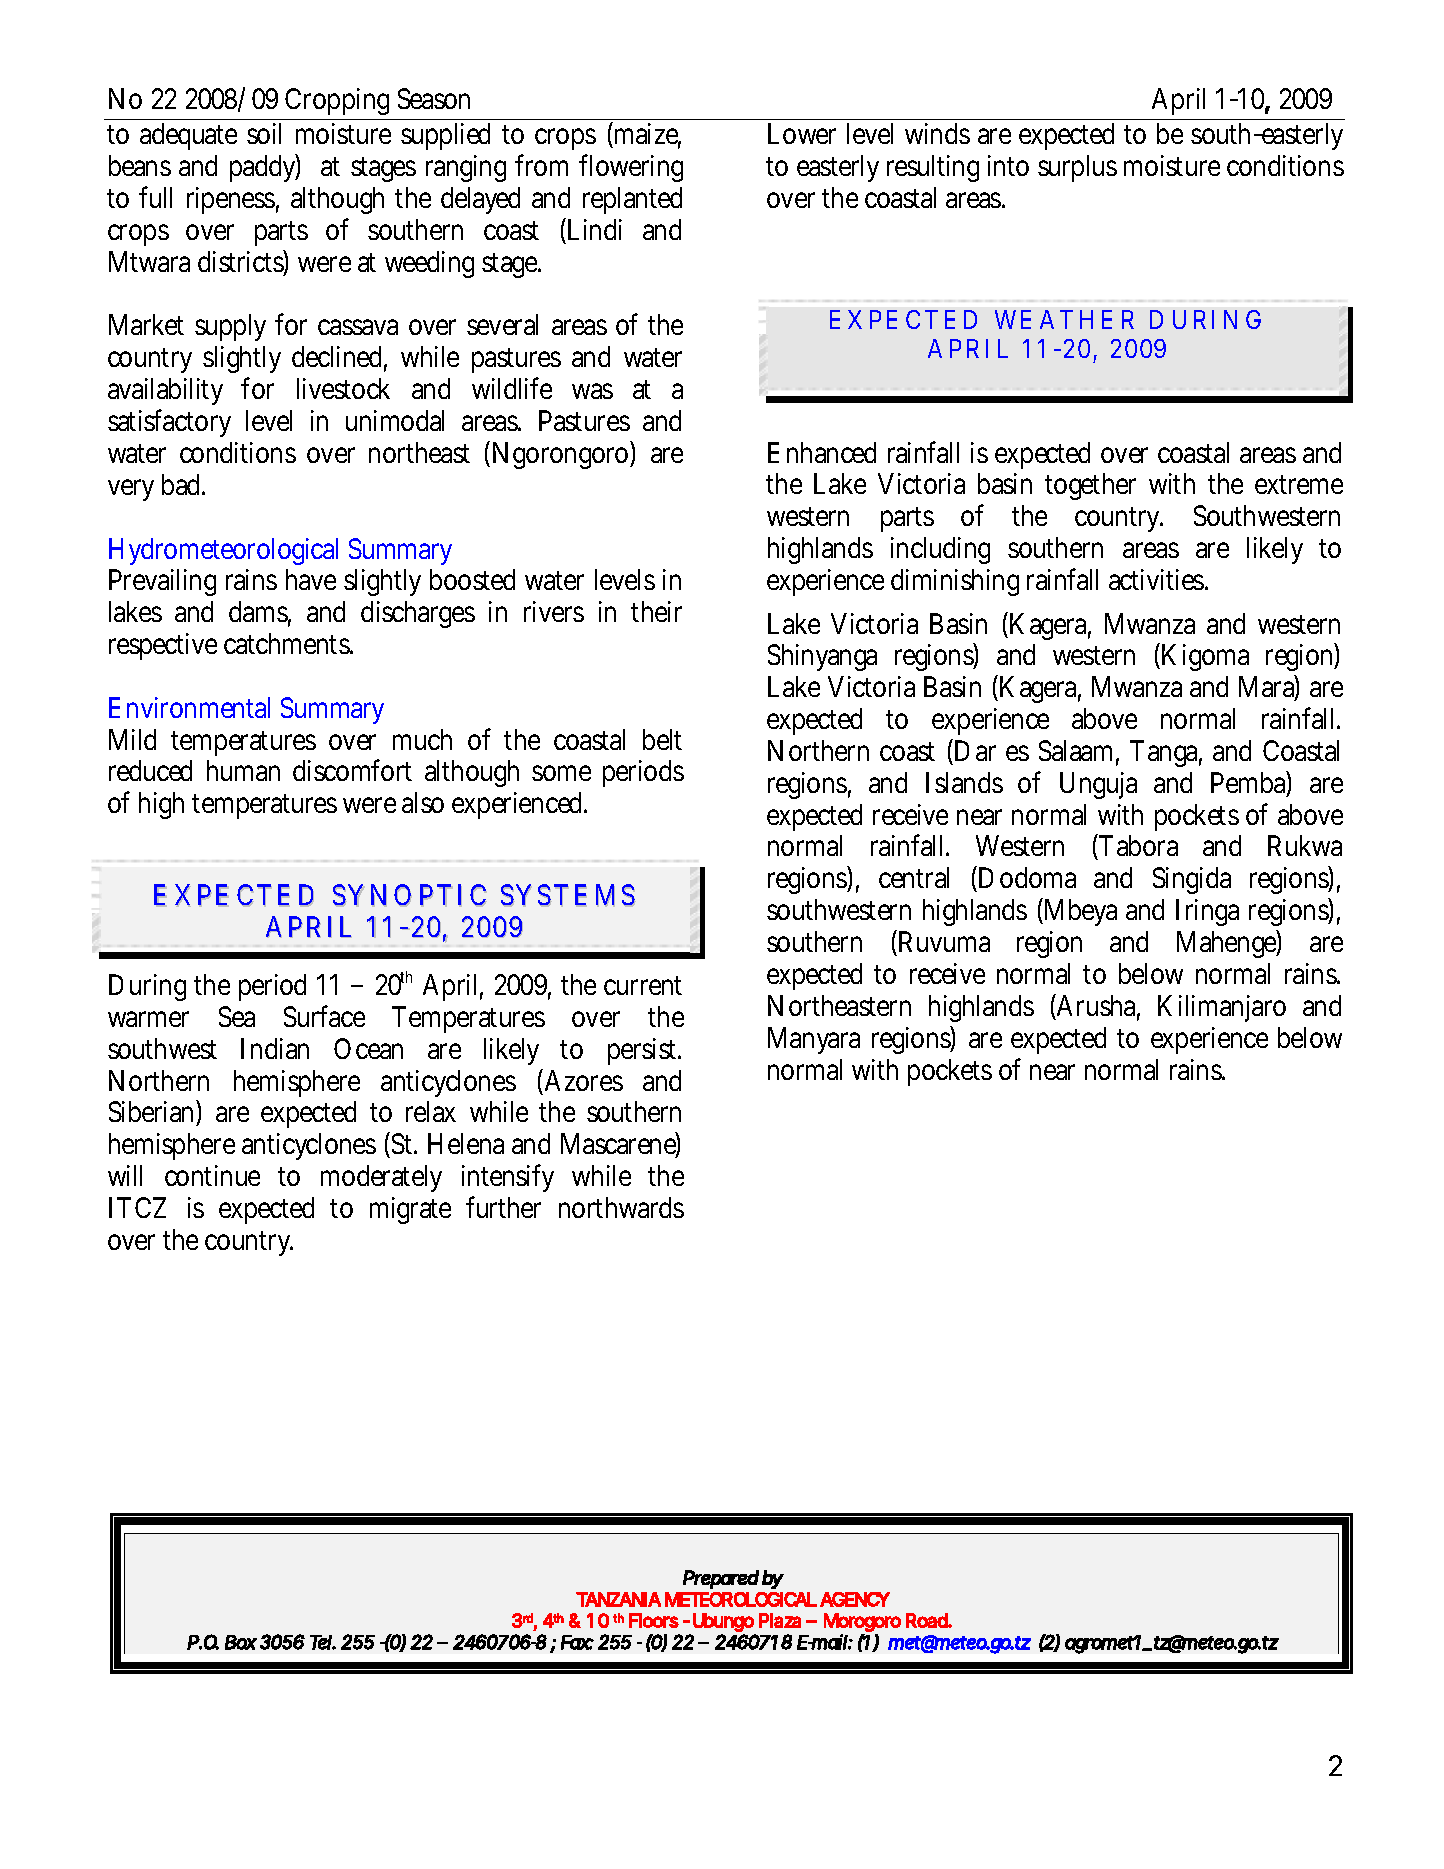  I want to click on current, so click(643, 985).
